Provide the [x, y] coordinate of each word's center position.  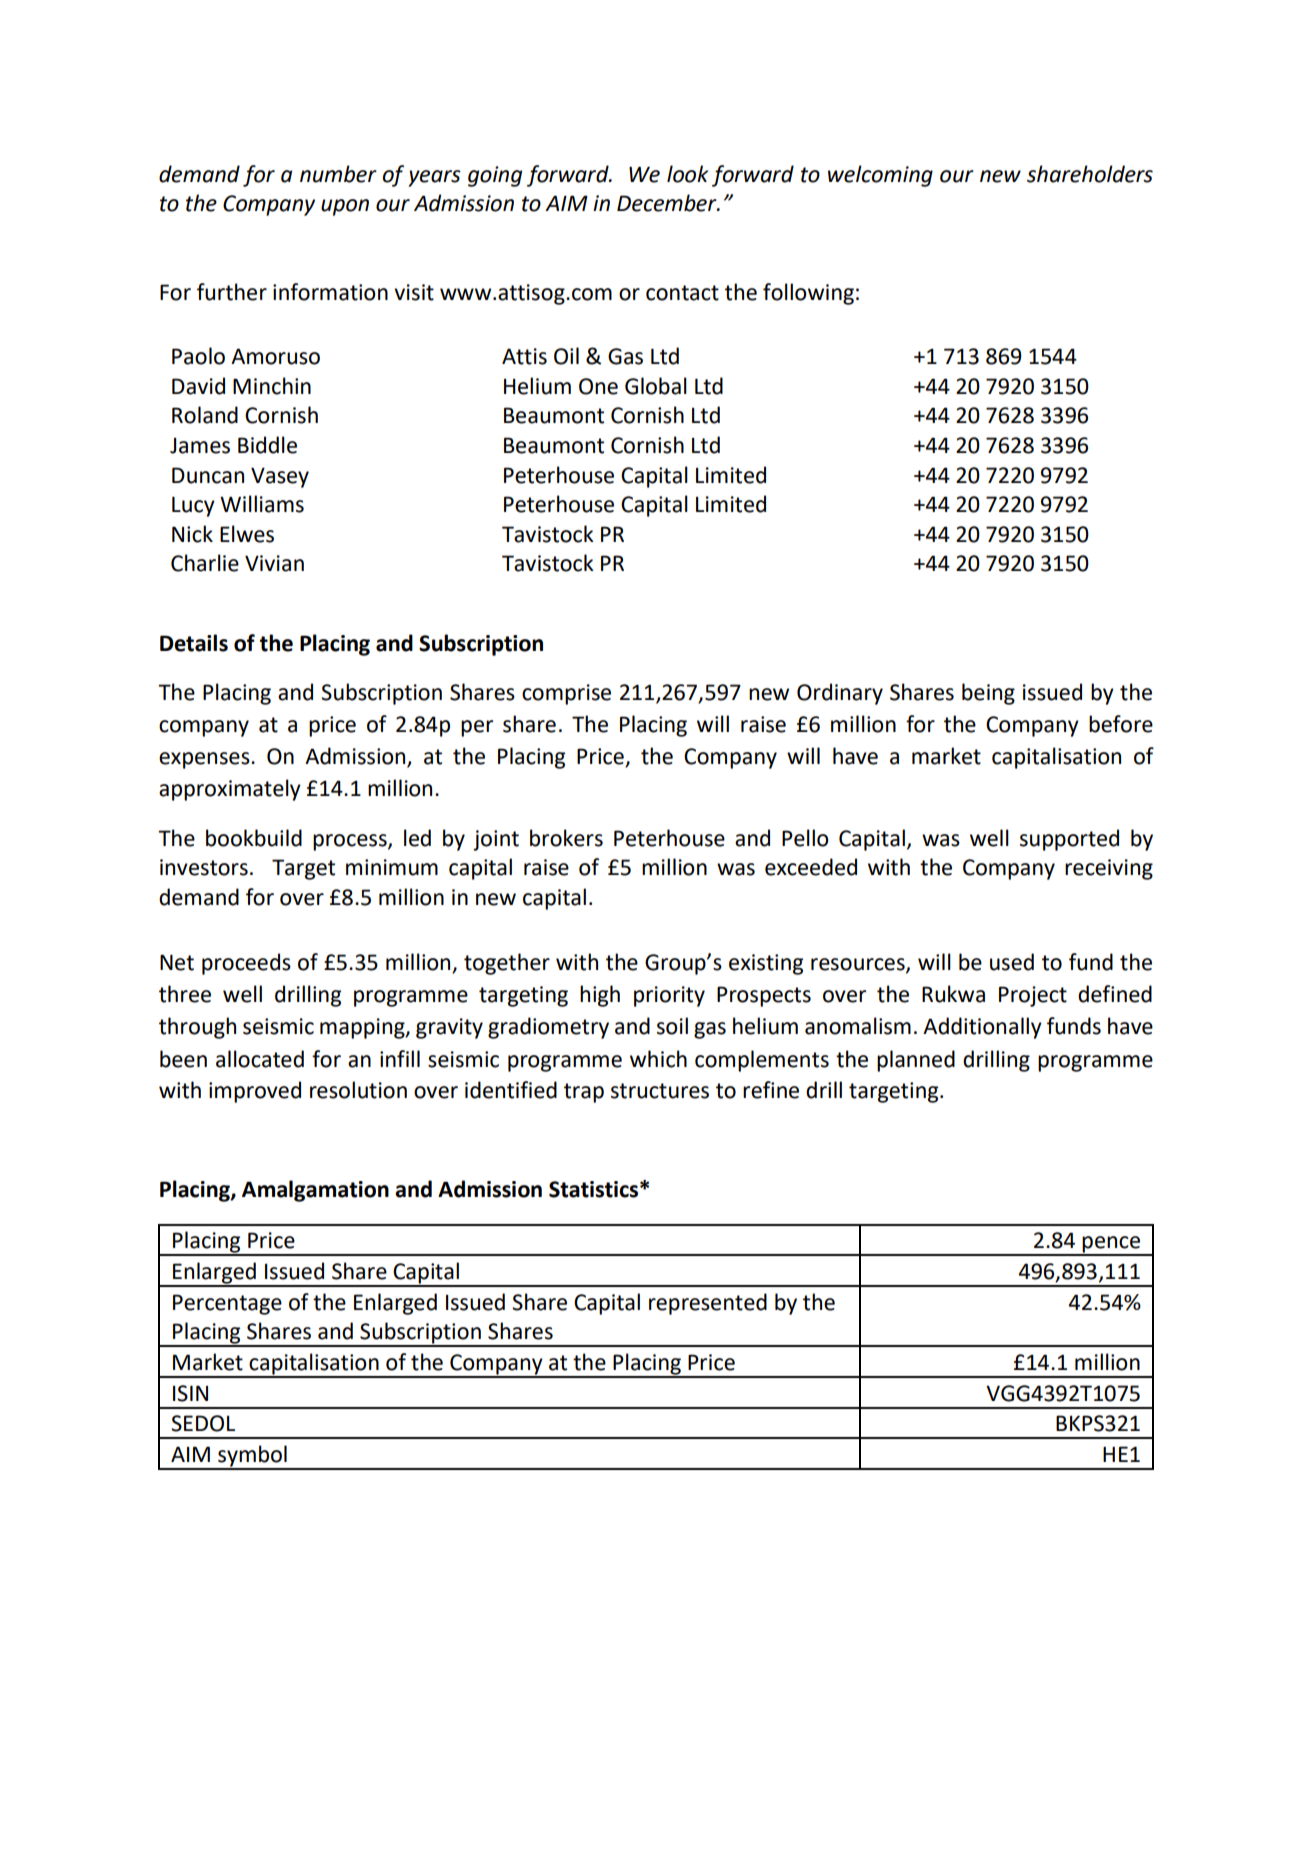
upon [345, 207]
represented [708, 1304]
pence [1112, 1245]
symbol [252, 1457]
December [668, 203]
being [988, 694]
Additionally [982, 1028]
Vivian [274, 563]
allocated [260, 1059]
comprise [566, 694]
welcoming [880, 176]
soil [672, 1026]
